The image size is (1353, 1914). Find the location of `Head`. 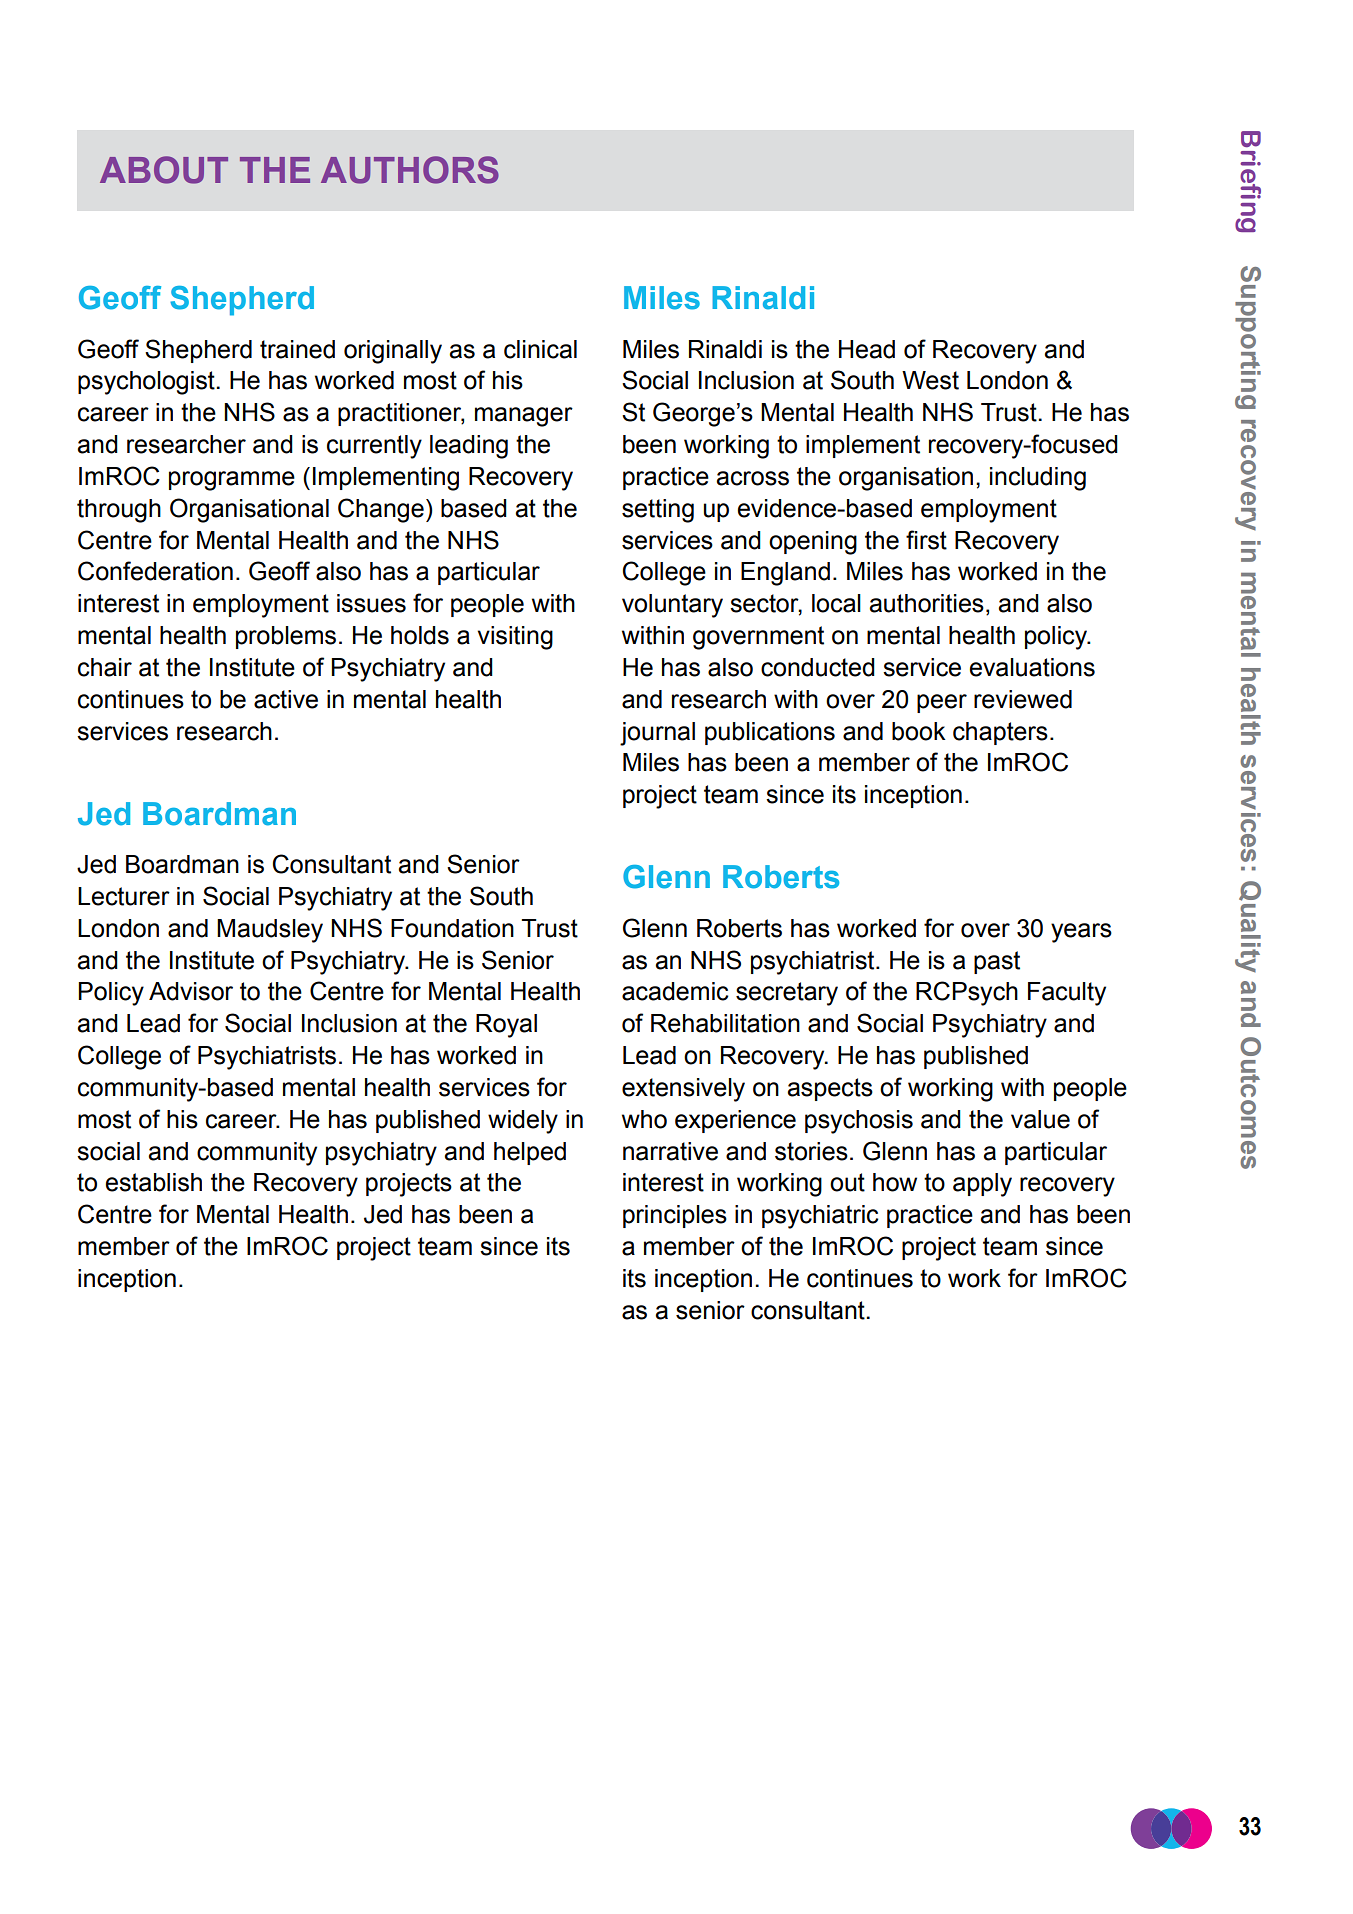

Head is located at coordinates (867, 349).
